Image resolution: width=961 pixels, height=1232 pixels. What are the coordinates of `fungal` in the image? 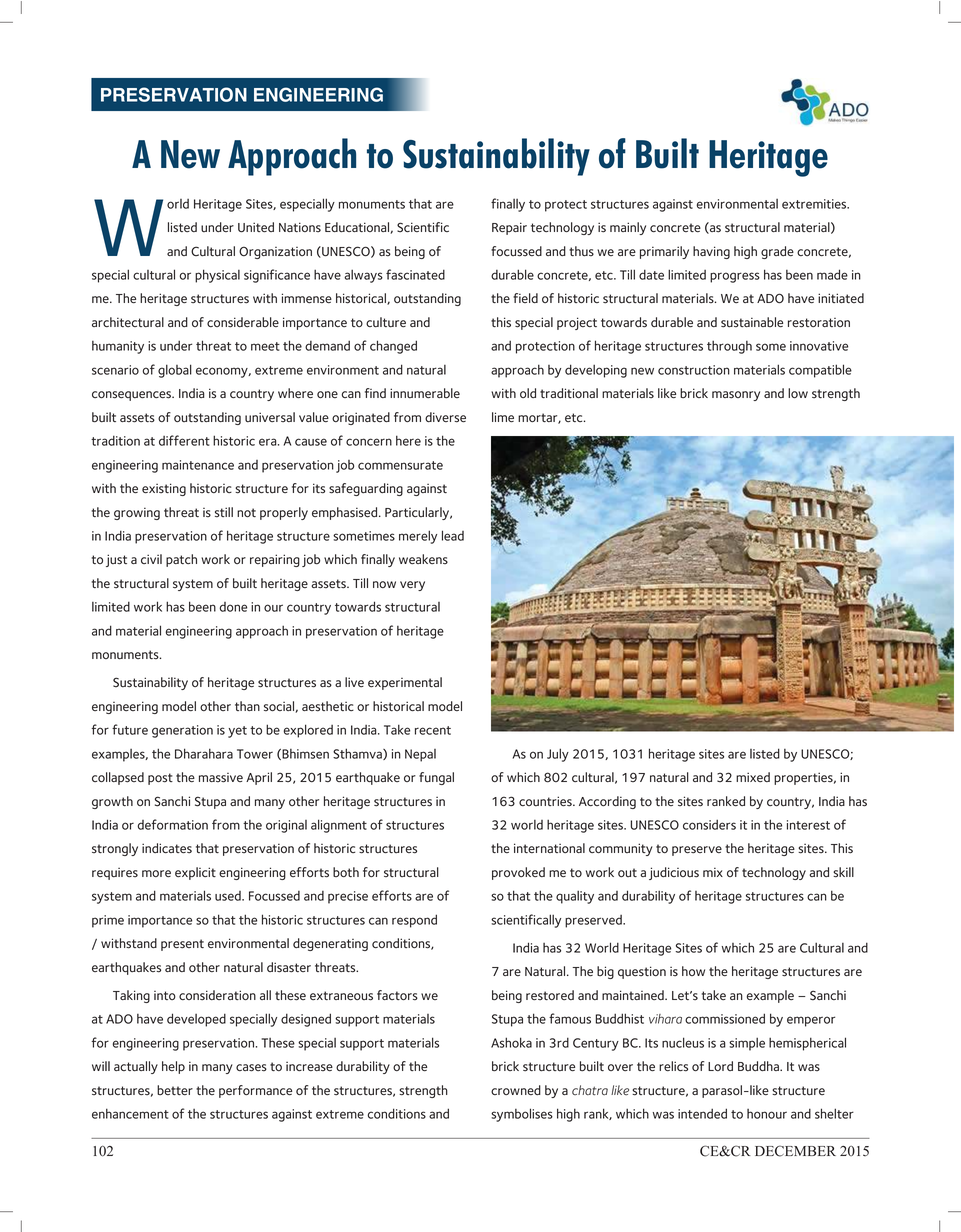 It's located at (436, 778).
